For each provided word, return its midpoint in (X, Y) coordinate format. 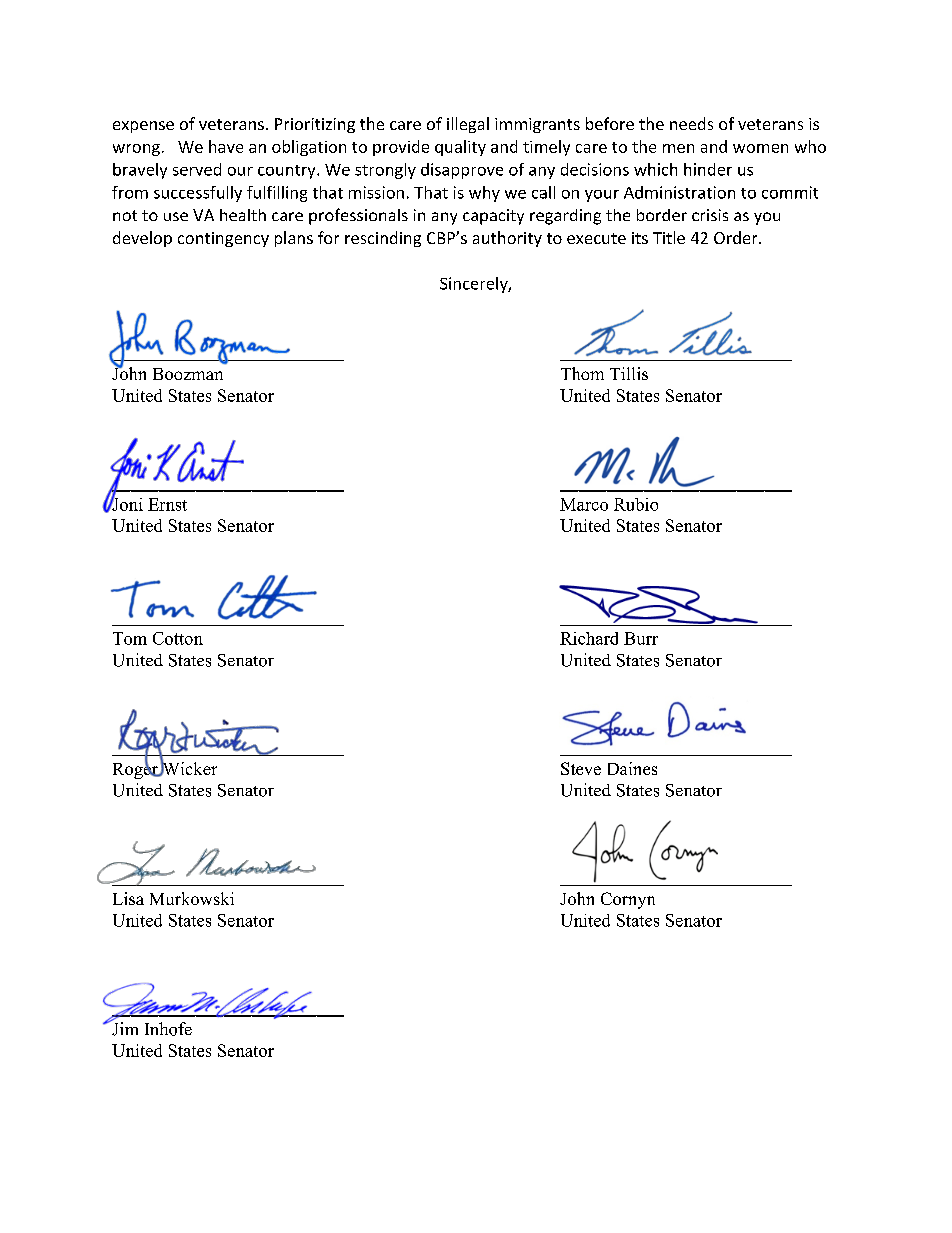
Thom (582, 373)
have (226, 146)
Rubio (636, 504)
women (760, 148)
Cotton (178, 638)
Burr (641, 638)
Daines (632, 768)
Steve (581, 768)
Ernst (167, 504)
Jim (124, 1028)
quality (460, 148)
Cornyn (628, 900)
